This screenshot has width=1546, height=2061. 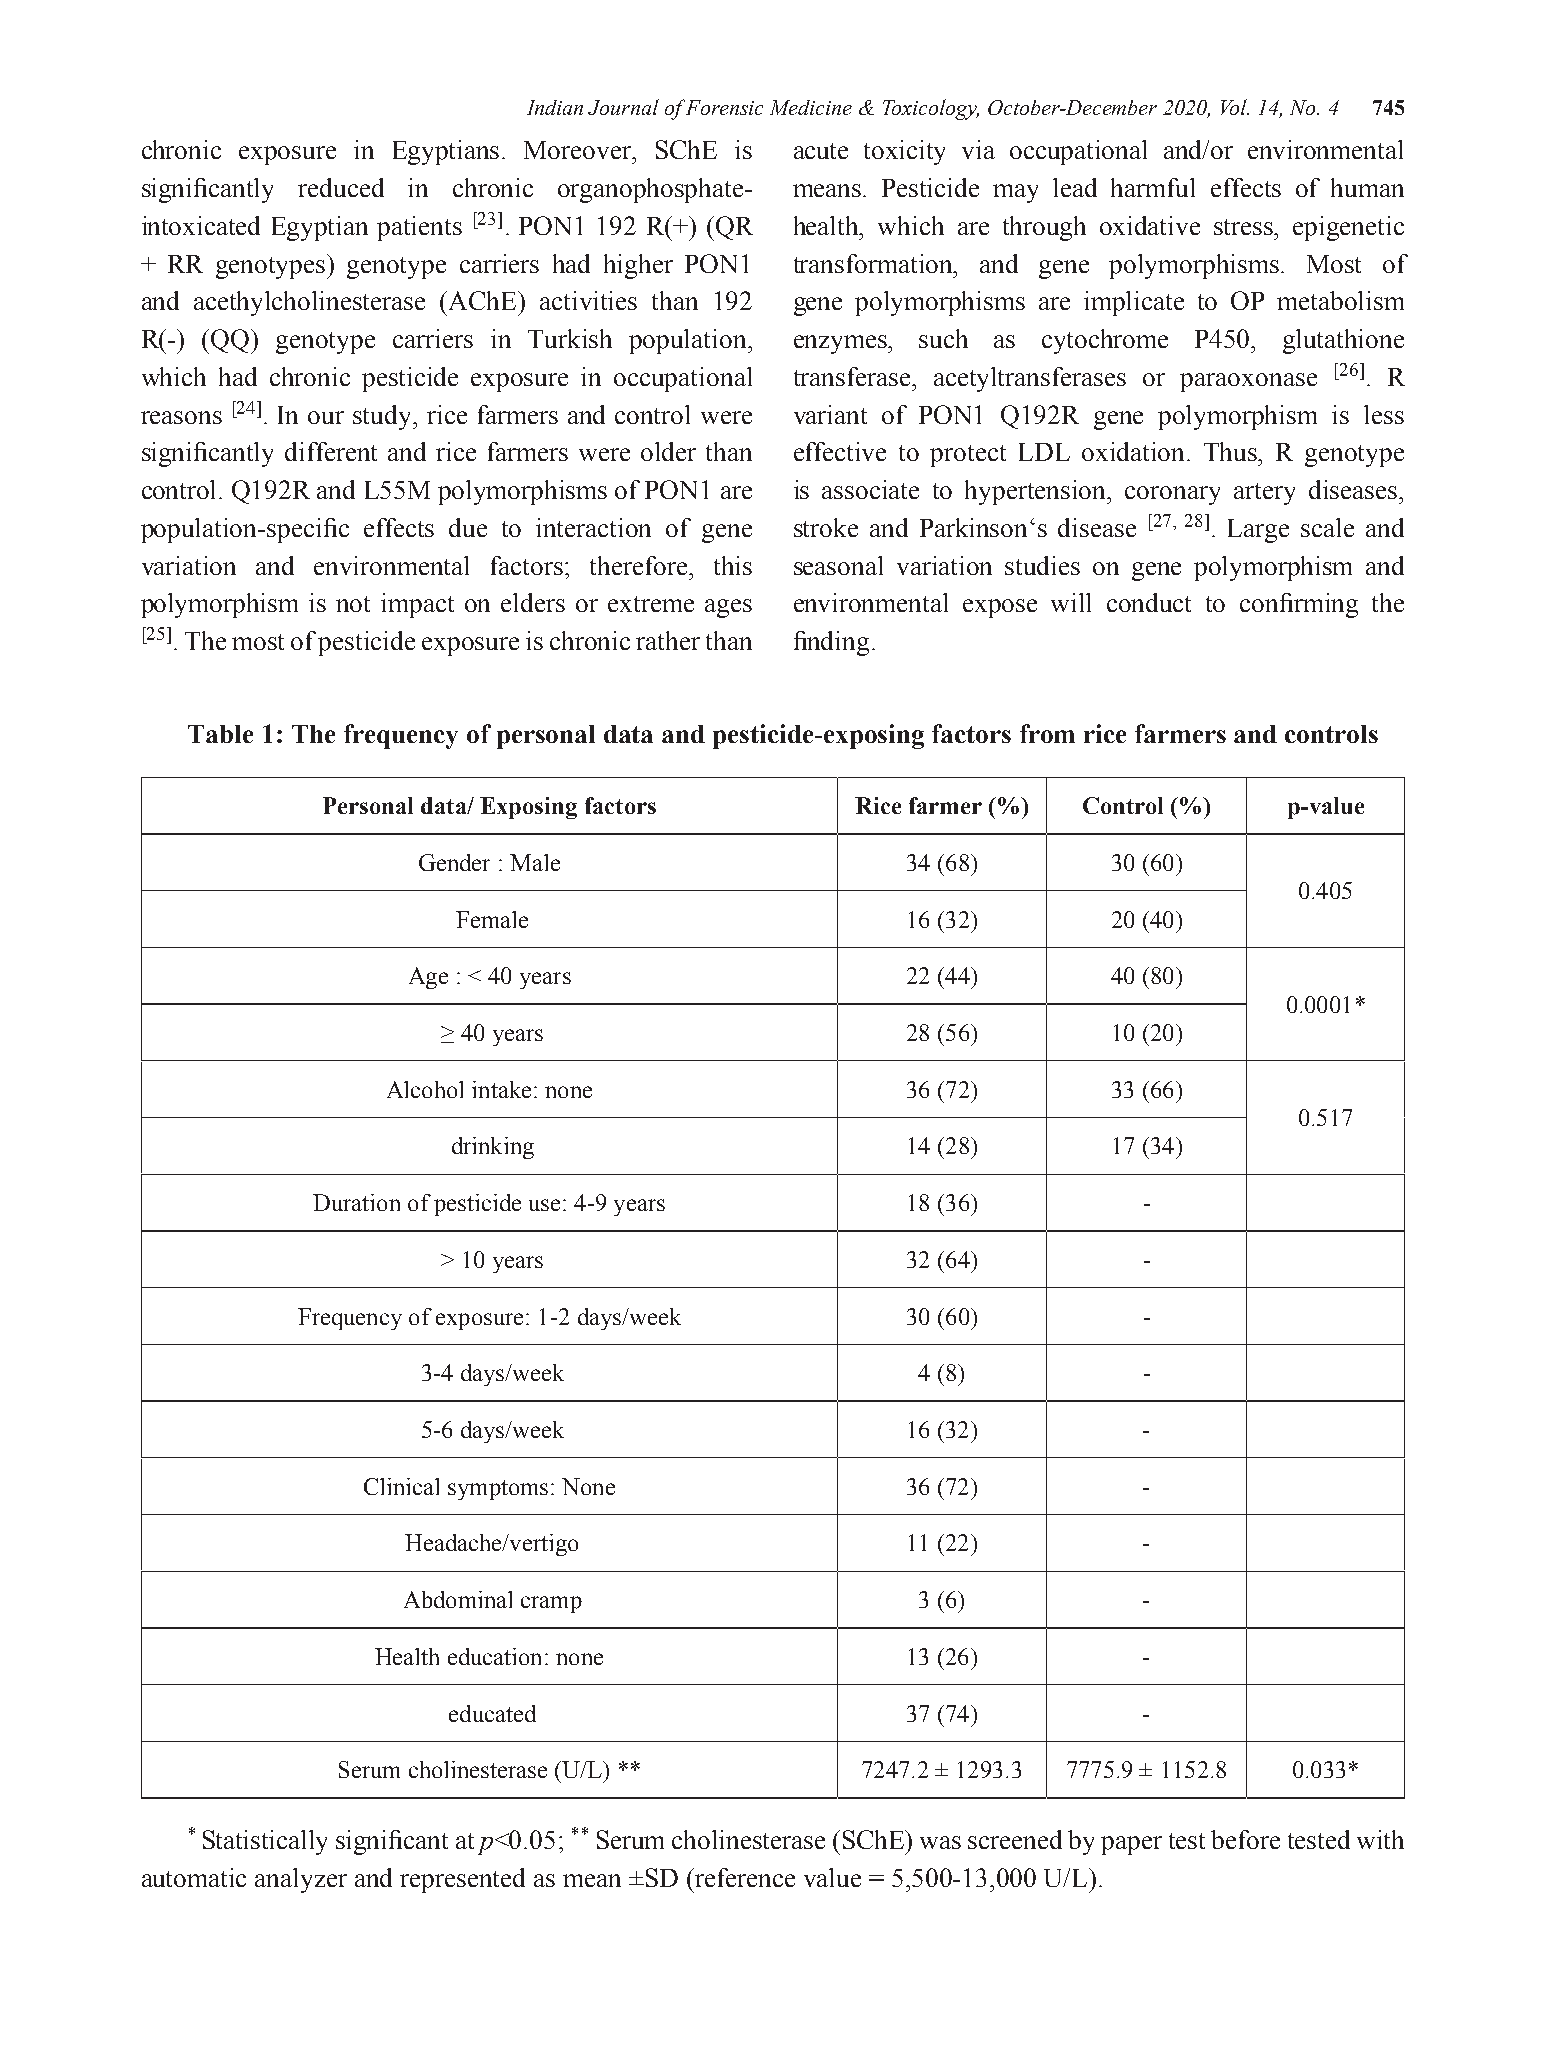 I want to click on reference, so click(x=744, y=1877).
